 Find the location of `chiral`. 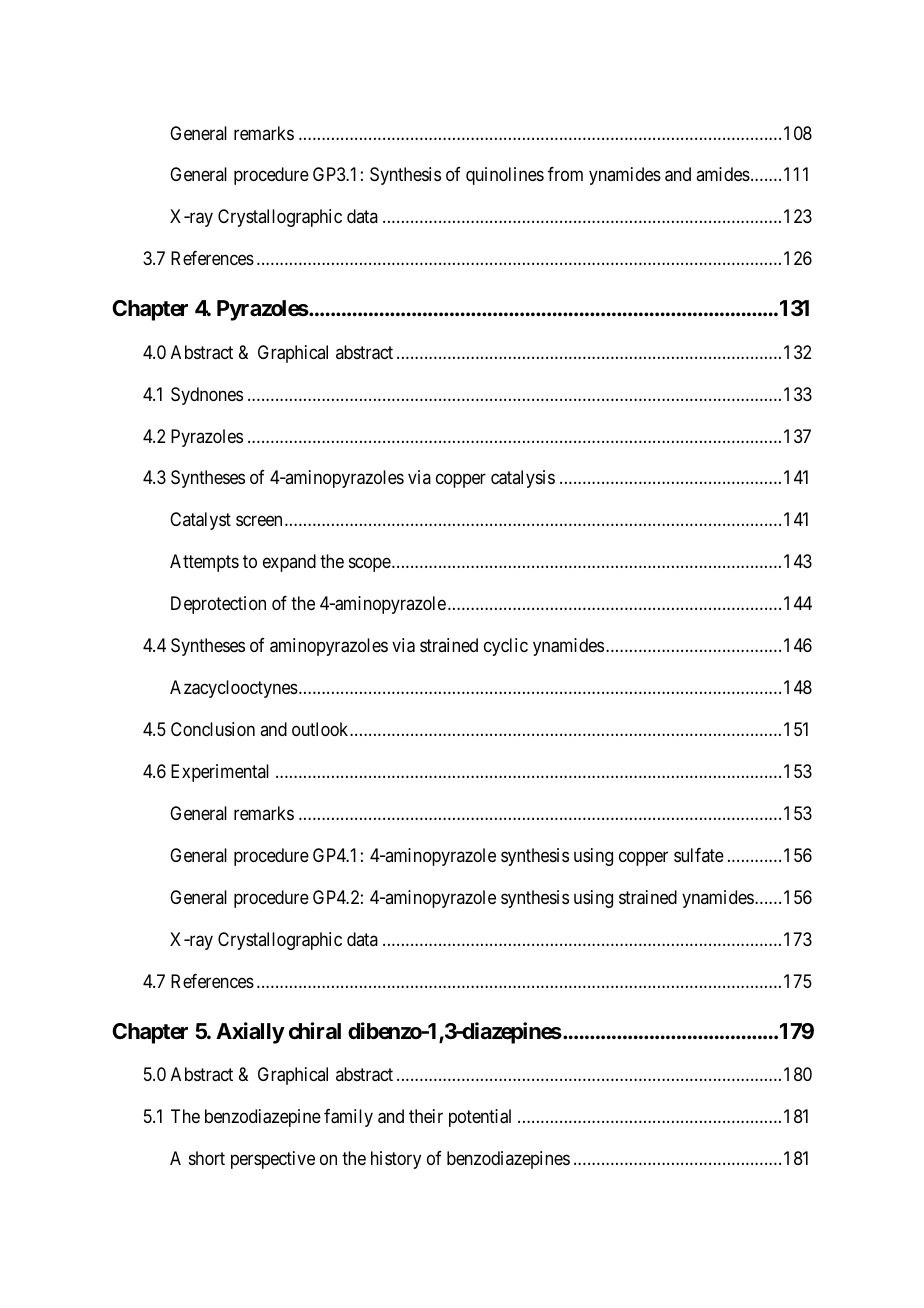

chiral is located at coordinates (315, 1030).
